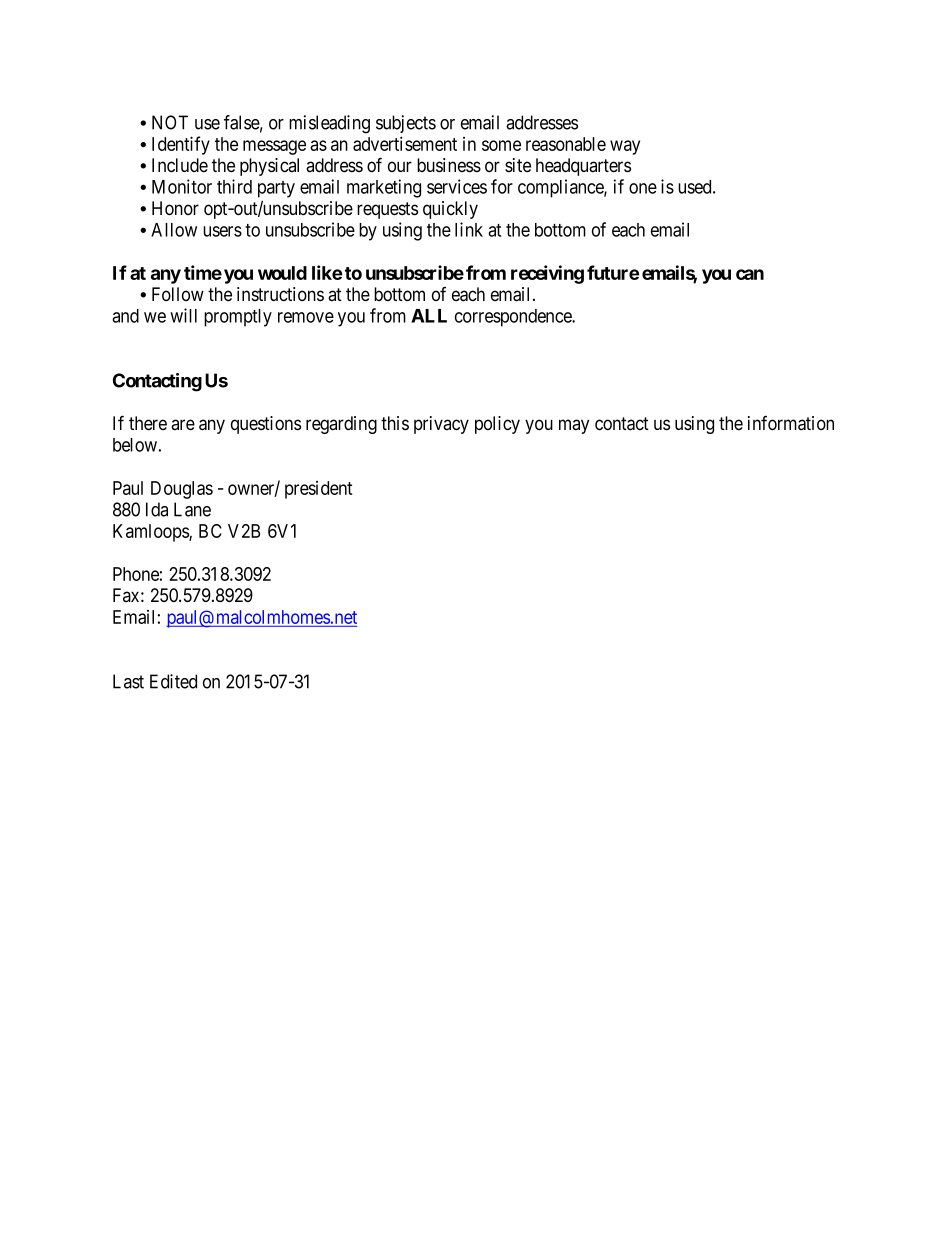 This screenshot has height=1233, width=952. Describe the element at coordinates (181, 145) in the screenshot. I see `Identify` at that location.
